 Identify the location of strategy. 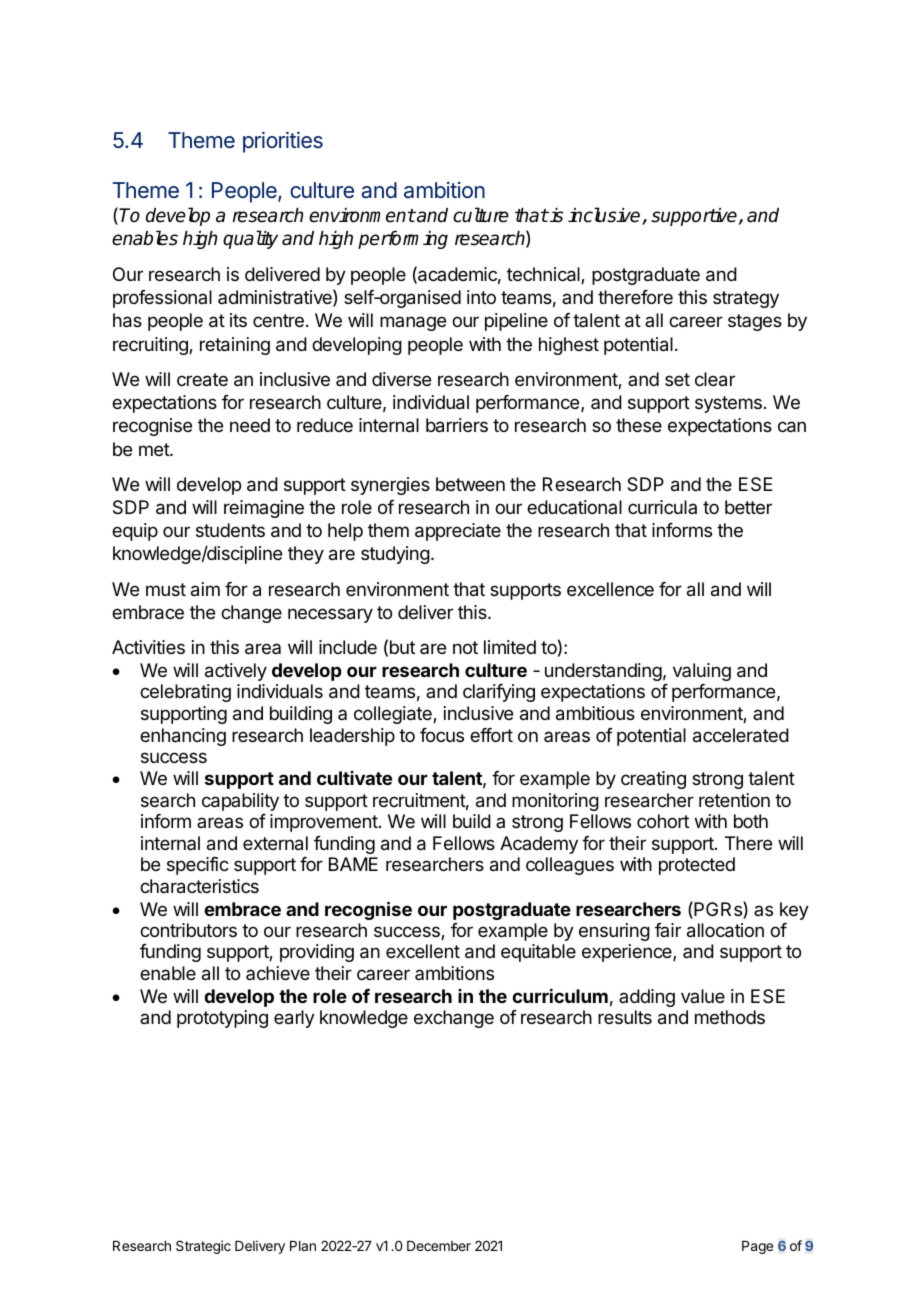
(746, 299).
